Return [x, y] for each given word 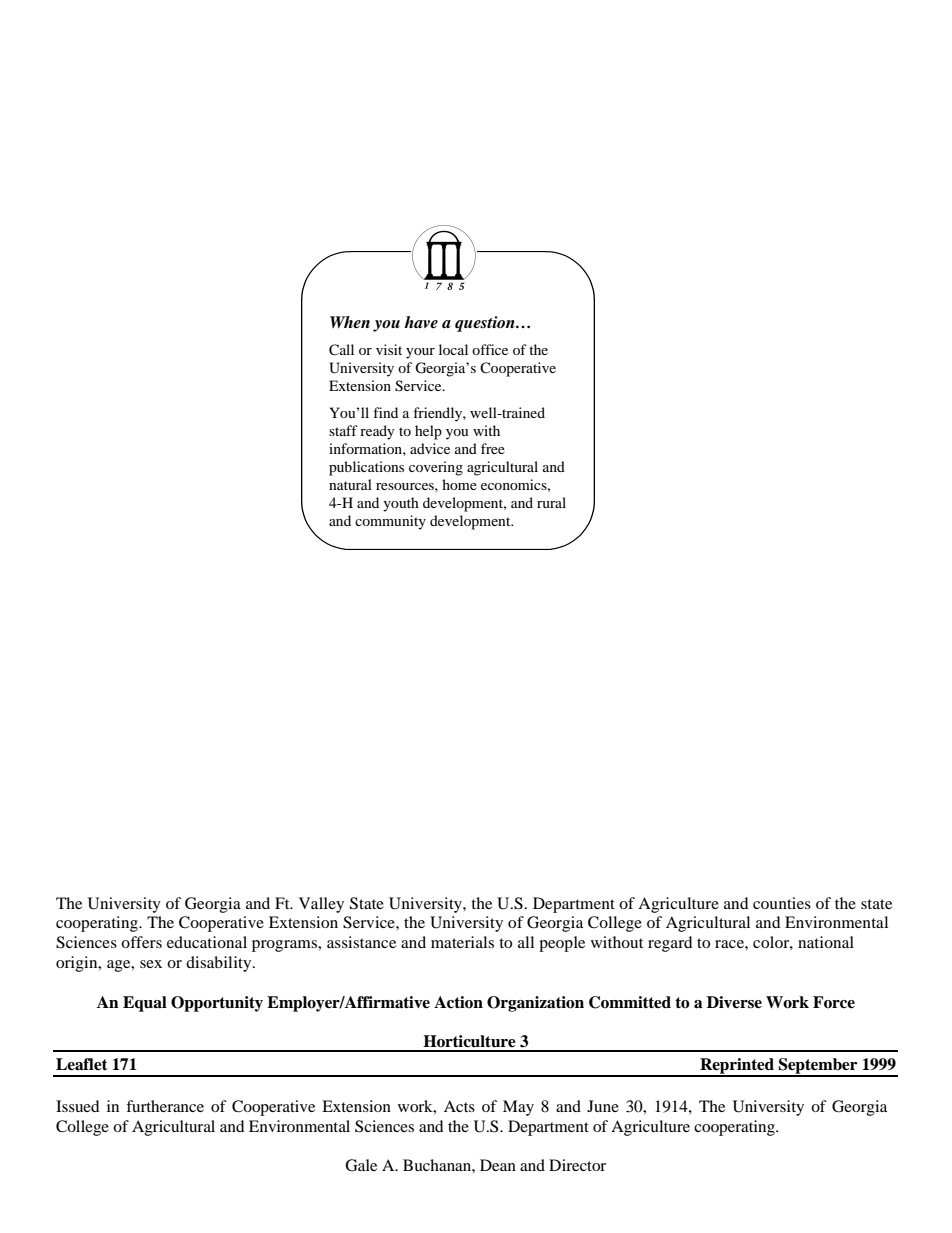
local [453, 349]
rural [551, 502]
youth [401, 504]
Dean [498, 1165]
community [390, 522]
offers [141, 942]
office [490, 349]
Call [341, 350]
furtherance [165, 1106]
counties [782, 903]
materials [462, 942]
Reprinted [737, 1067]
